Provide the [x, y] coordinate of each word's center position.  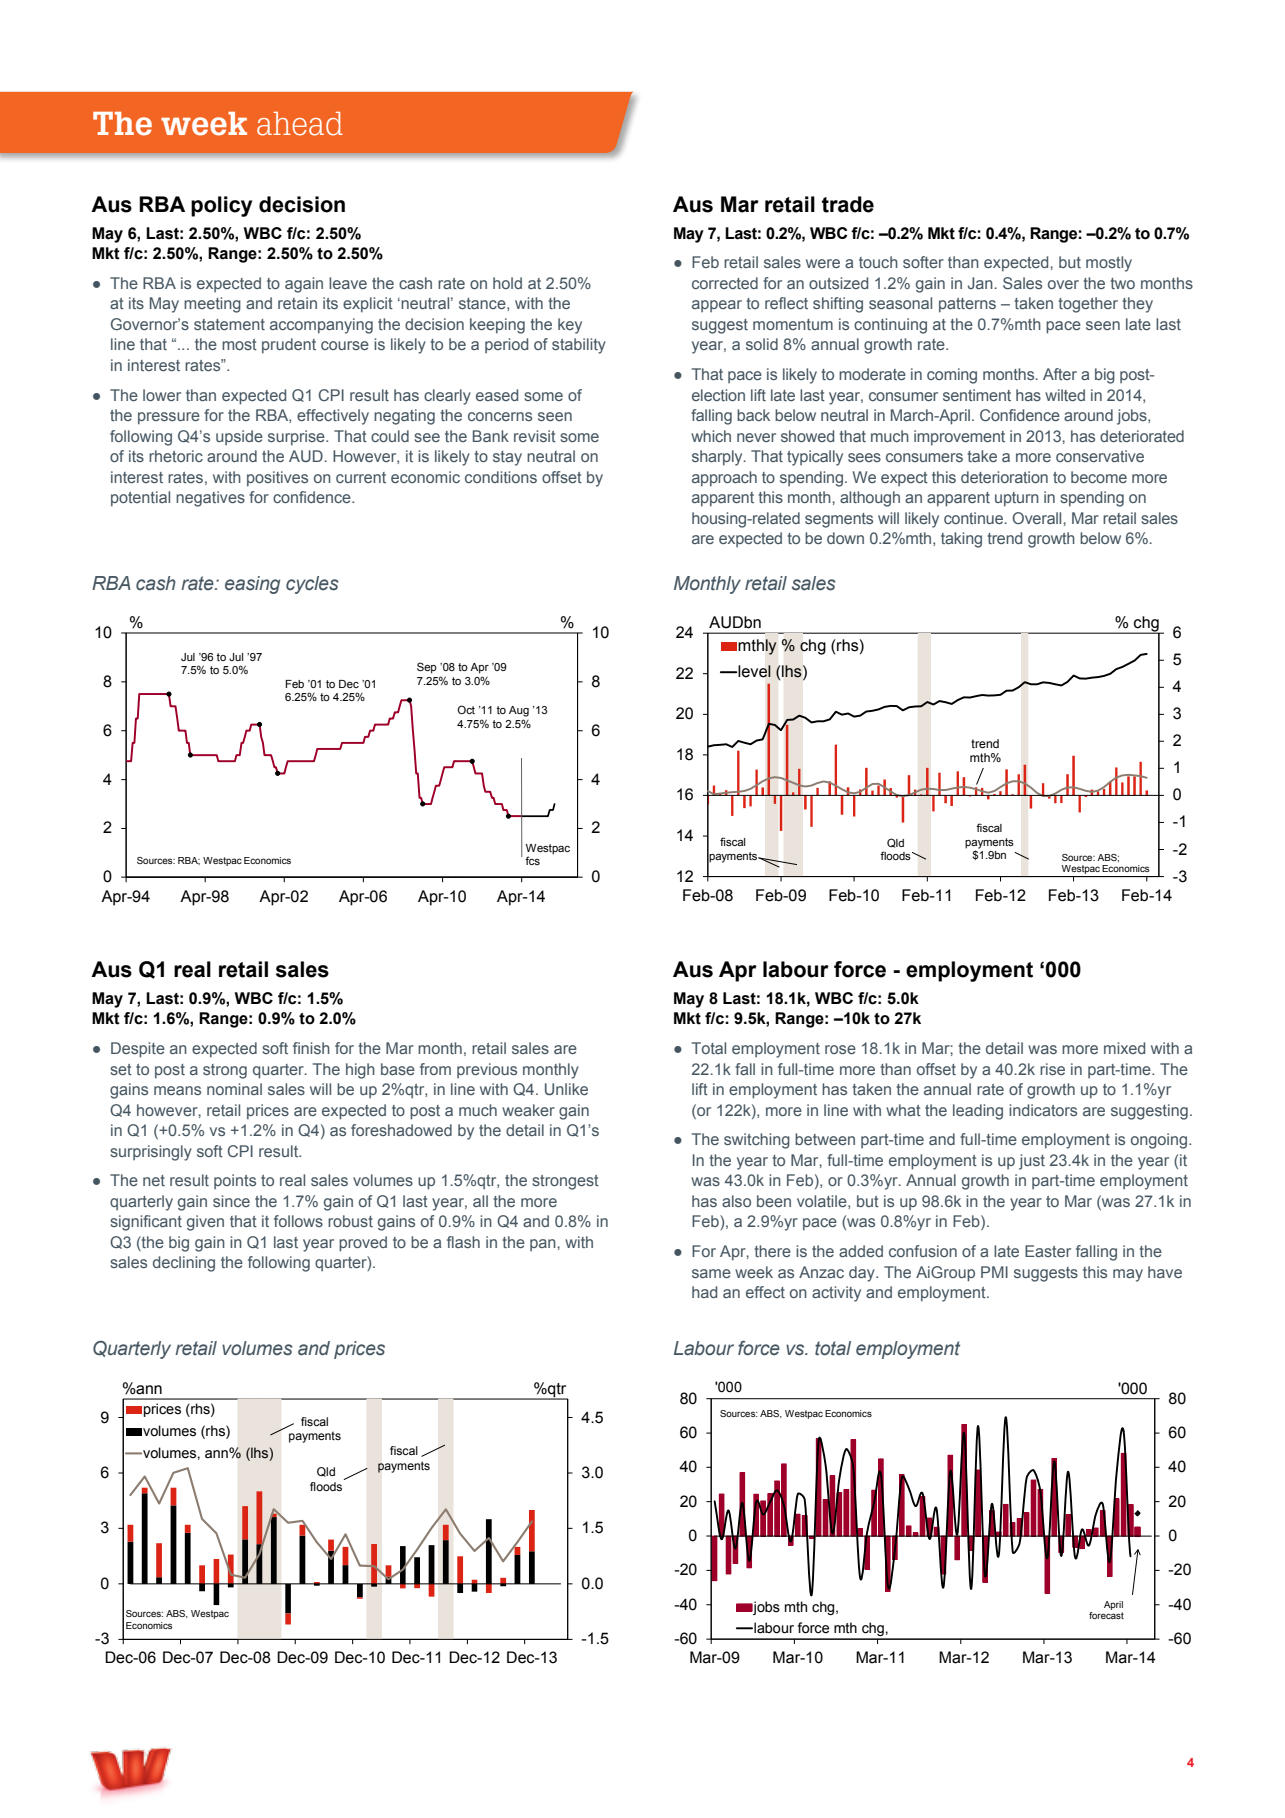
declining [184, 1264]
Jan [981, 283]
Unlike [566, 1089]
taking [961, 540]
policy [221, 206]
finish [311, 1048]
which [711, 436]
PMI [994, 1272]
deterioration [1004, 477]
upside [239, 437]
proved [363, 1244]
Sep [427, 668]
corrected [725, 283]
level [754, 671]
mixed [1124, 1048]
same [711, 1273]
